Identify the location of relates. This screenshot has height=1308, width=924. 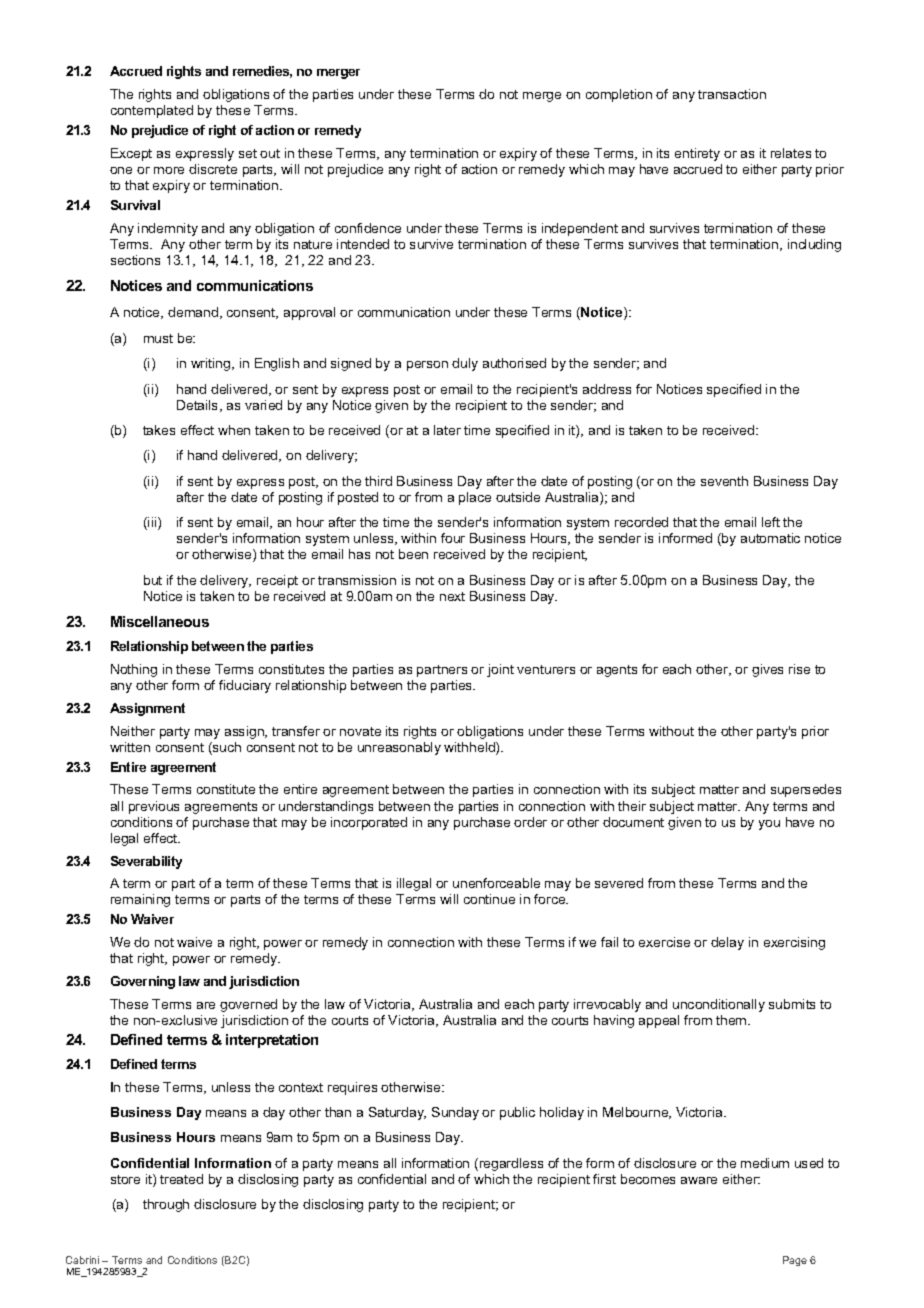
(791, 153).
